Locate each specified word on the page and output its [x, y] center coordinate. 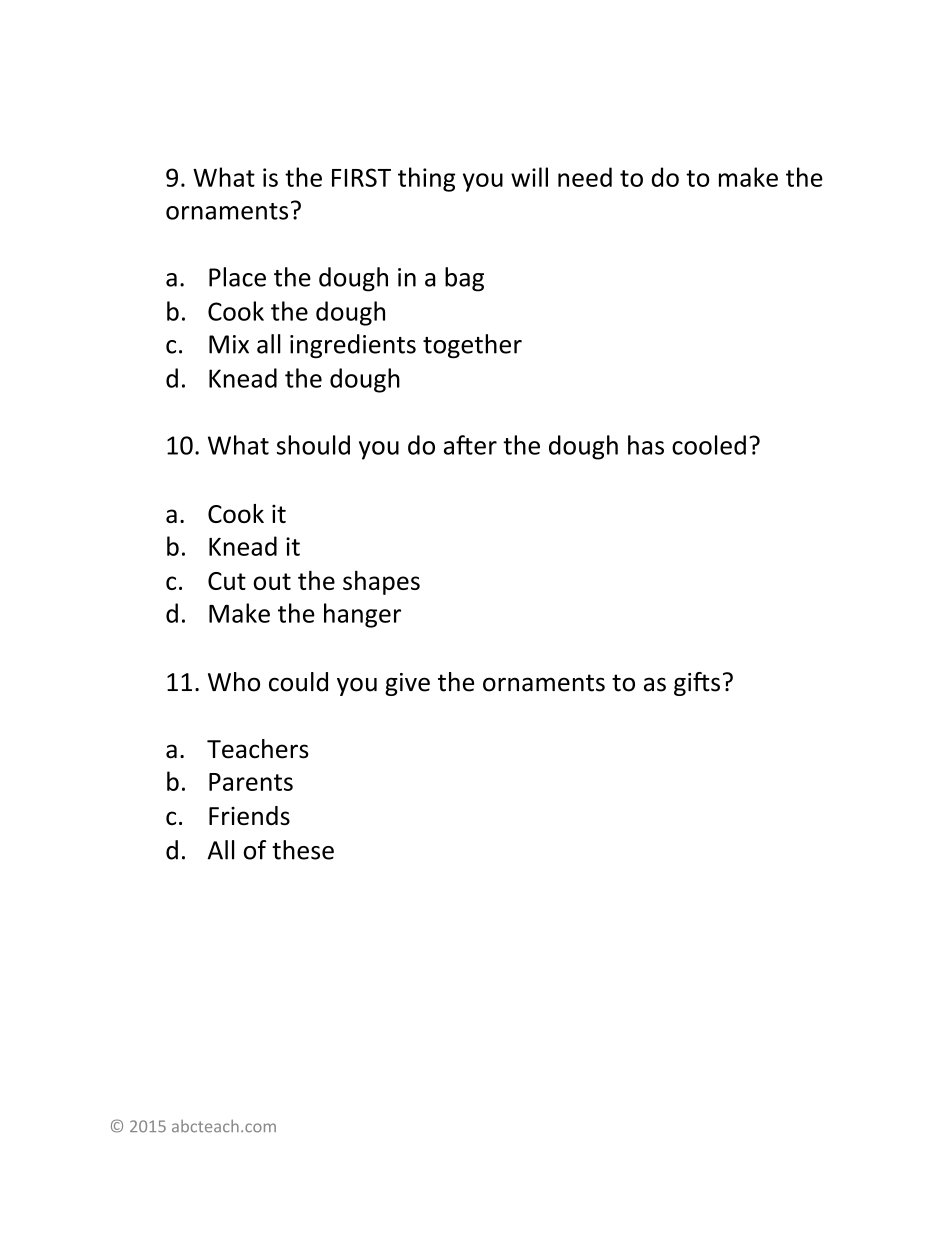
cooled [709, 445]
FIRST [361, 177]
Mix [229, 344]
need [585, 177]
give [407, 684]
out [272, 581]
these [303, 850]
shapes [381, 582]
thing [426, 179]
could [298, 682]
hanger [362, 615]
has [646, 445]
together [472, 346]
